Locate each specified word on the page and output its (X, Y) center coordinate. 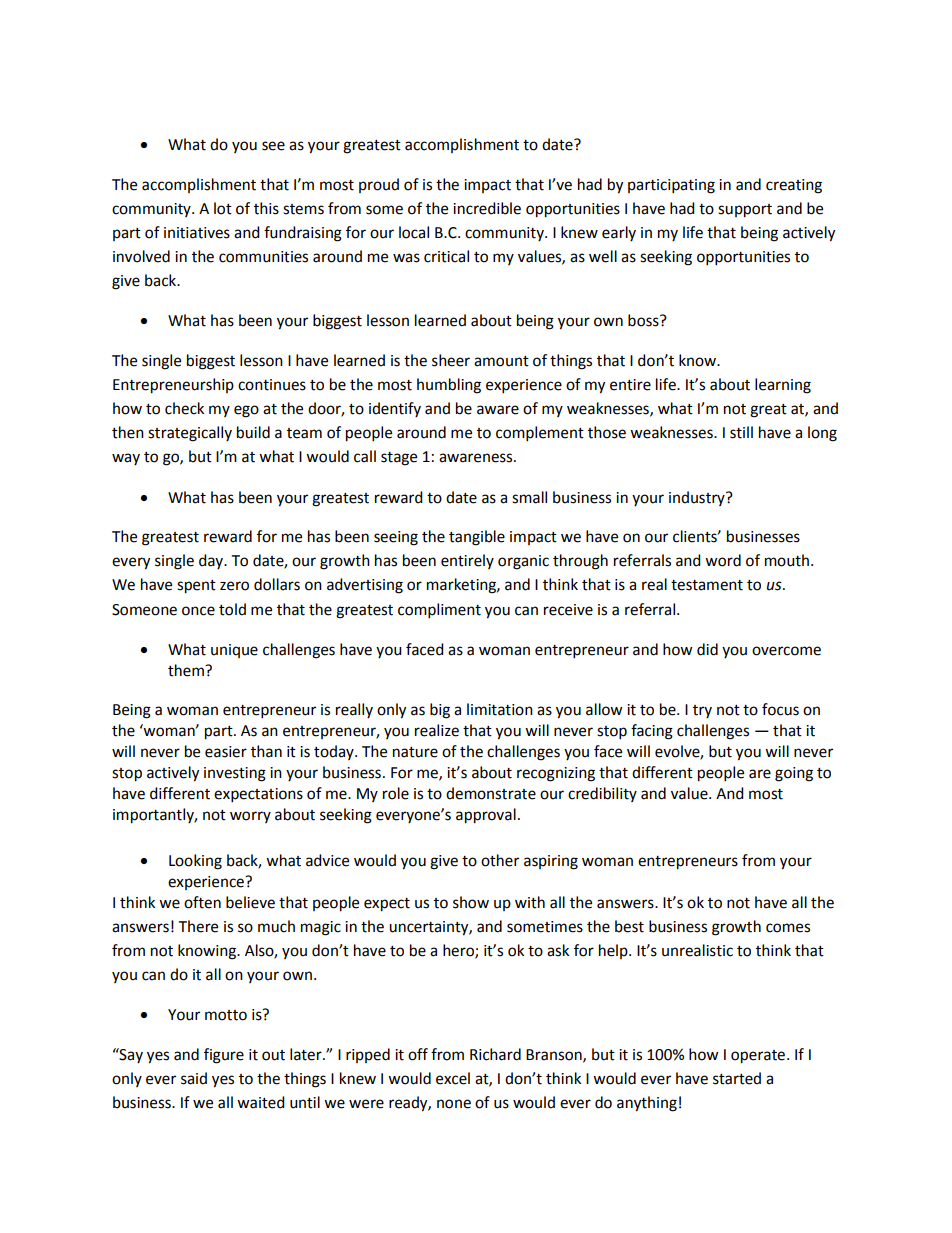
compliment (439, 611)
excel (453, 1078)
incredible (487, 208)
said (194, 1078)
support (745, 211)
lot (223, 208)
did (707, 649)
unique (234, 651)
